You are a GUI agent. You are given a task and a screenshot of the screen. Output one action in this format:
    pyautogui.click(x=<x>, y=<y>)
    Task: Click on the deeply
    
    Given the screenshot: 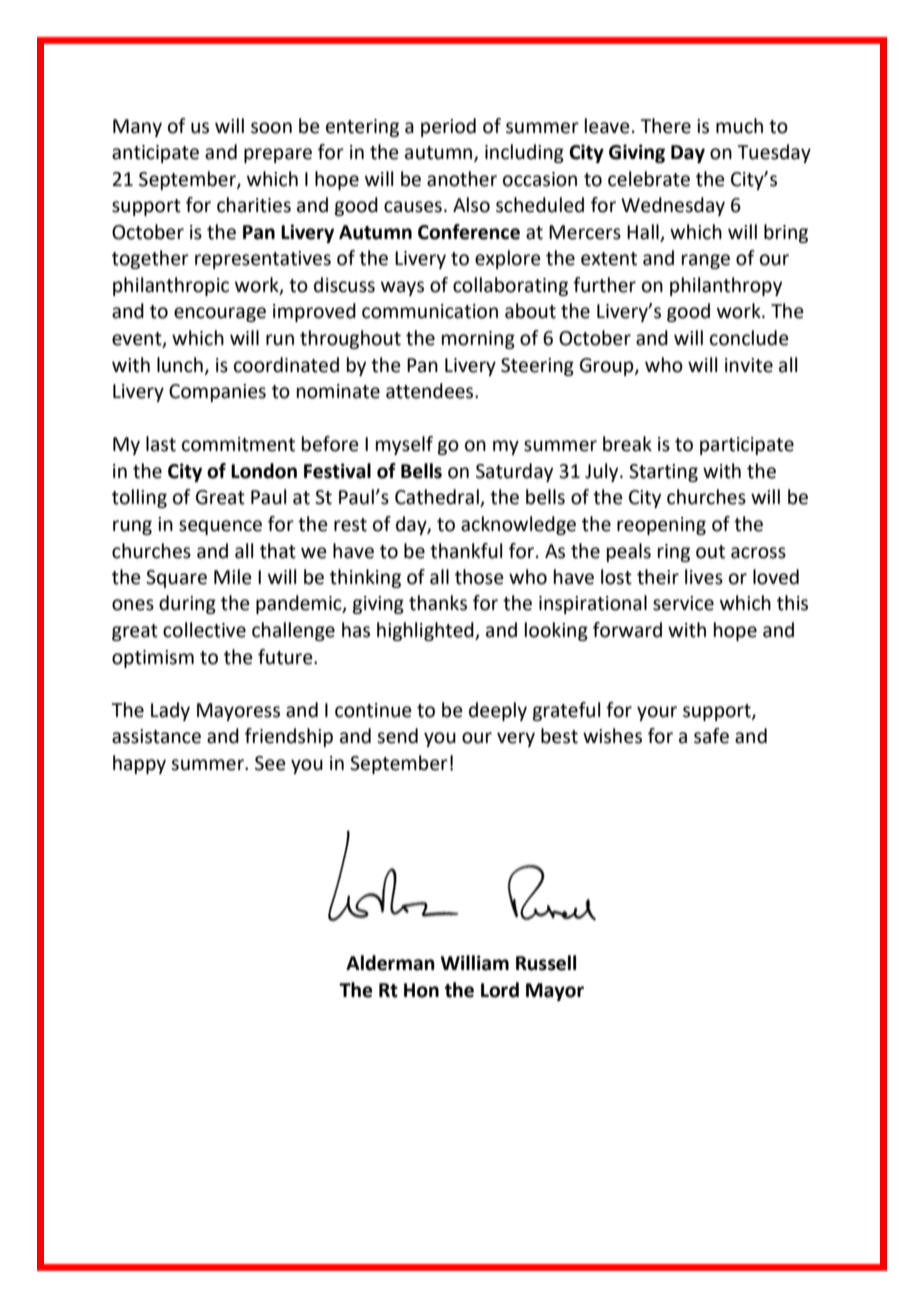 What is the action you would take?
    pyautogui.click(x=498, y=711)
